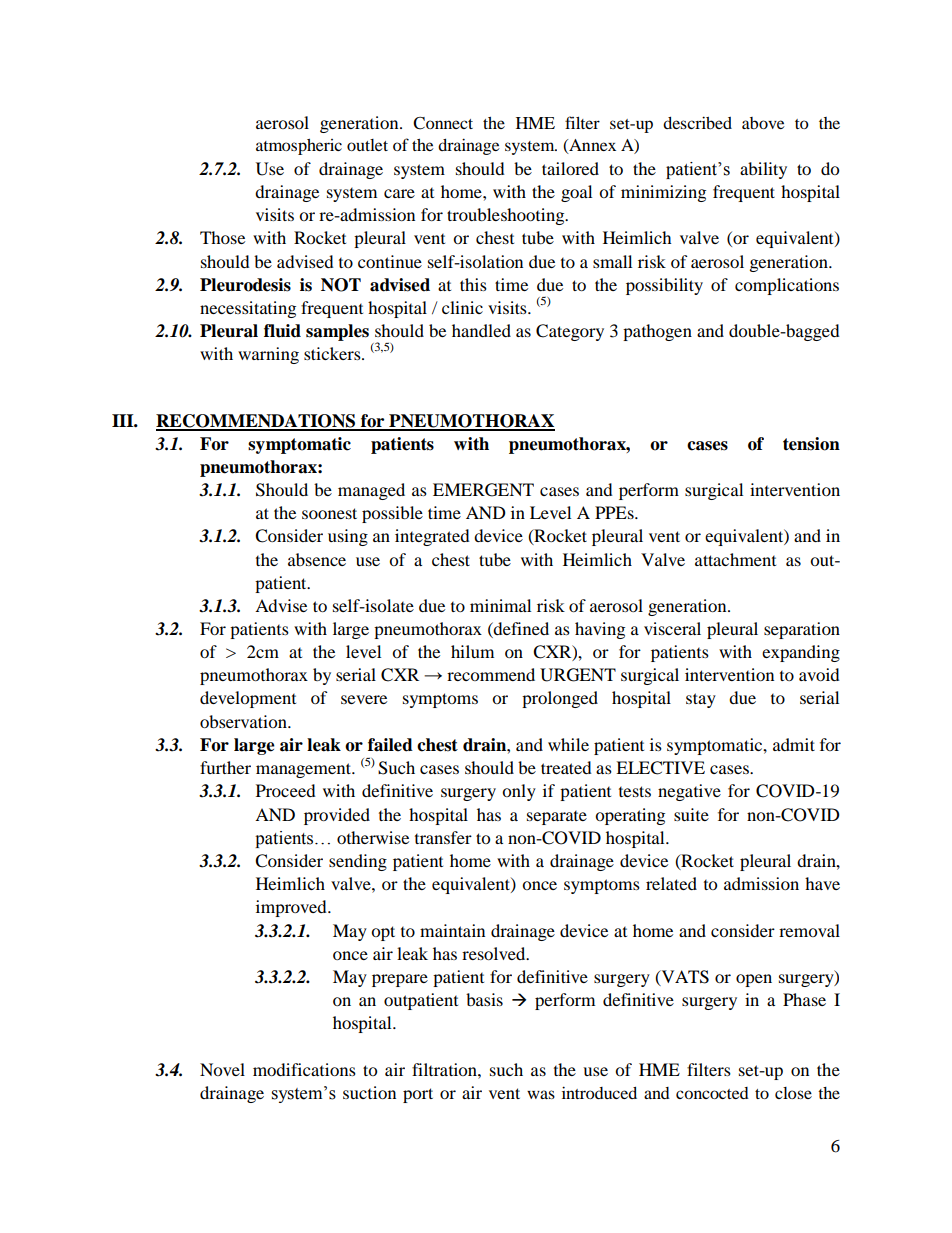 This document has height=1233, width=952. I want to click on atmospheric, so click(299, 147).
